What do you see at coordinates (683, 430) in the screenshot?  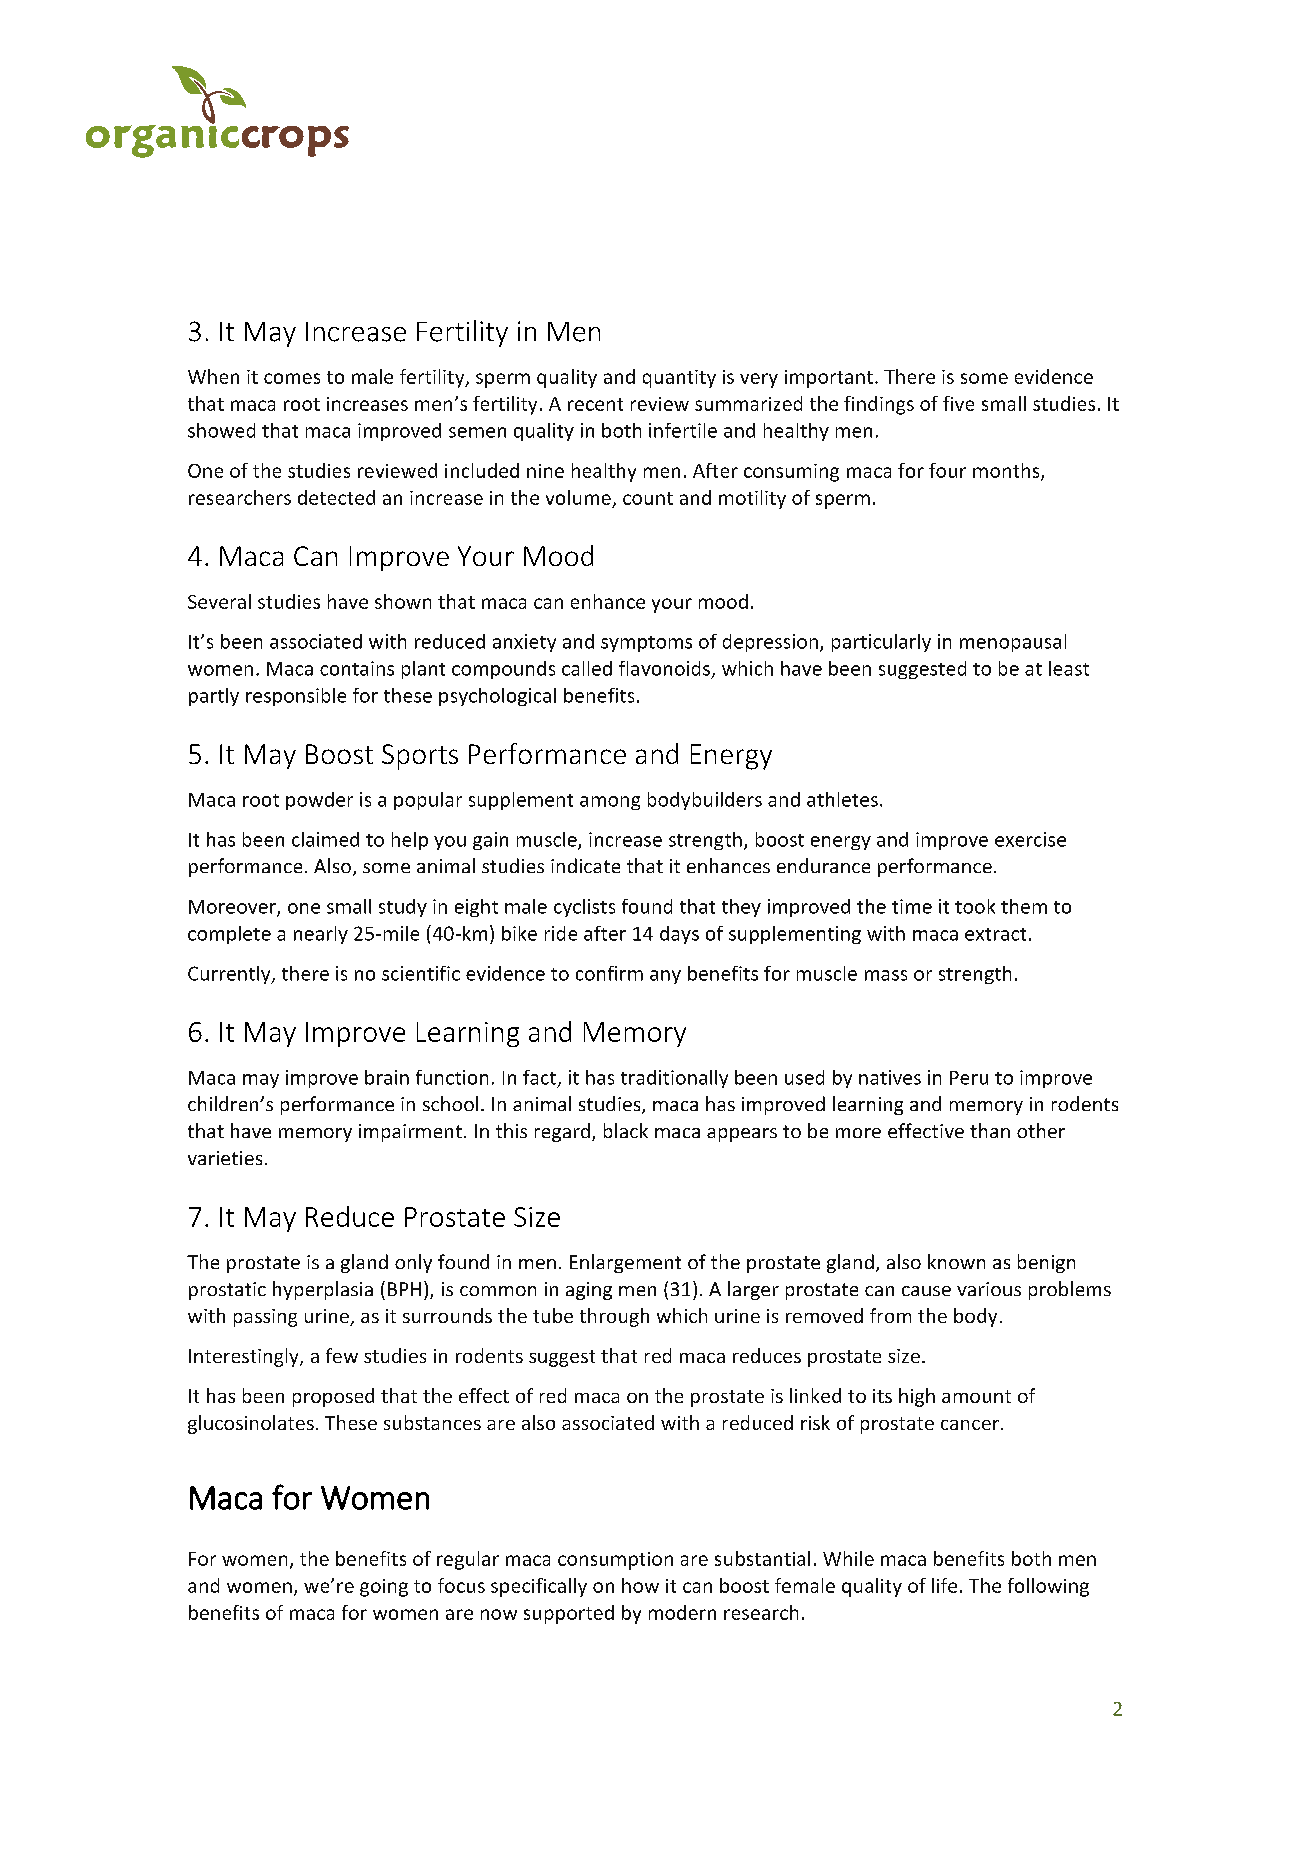 I see `infertile` at bounding box center [683, 430].
